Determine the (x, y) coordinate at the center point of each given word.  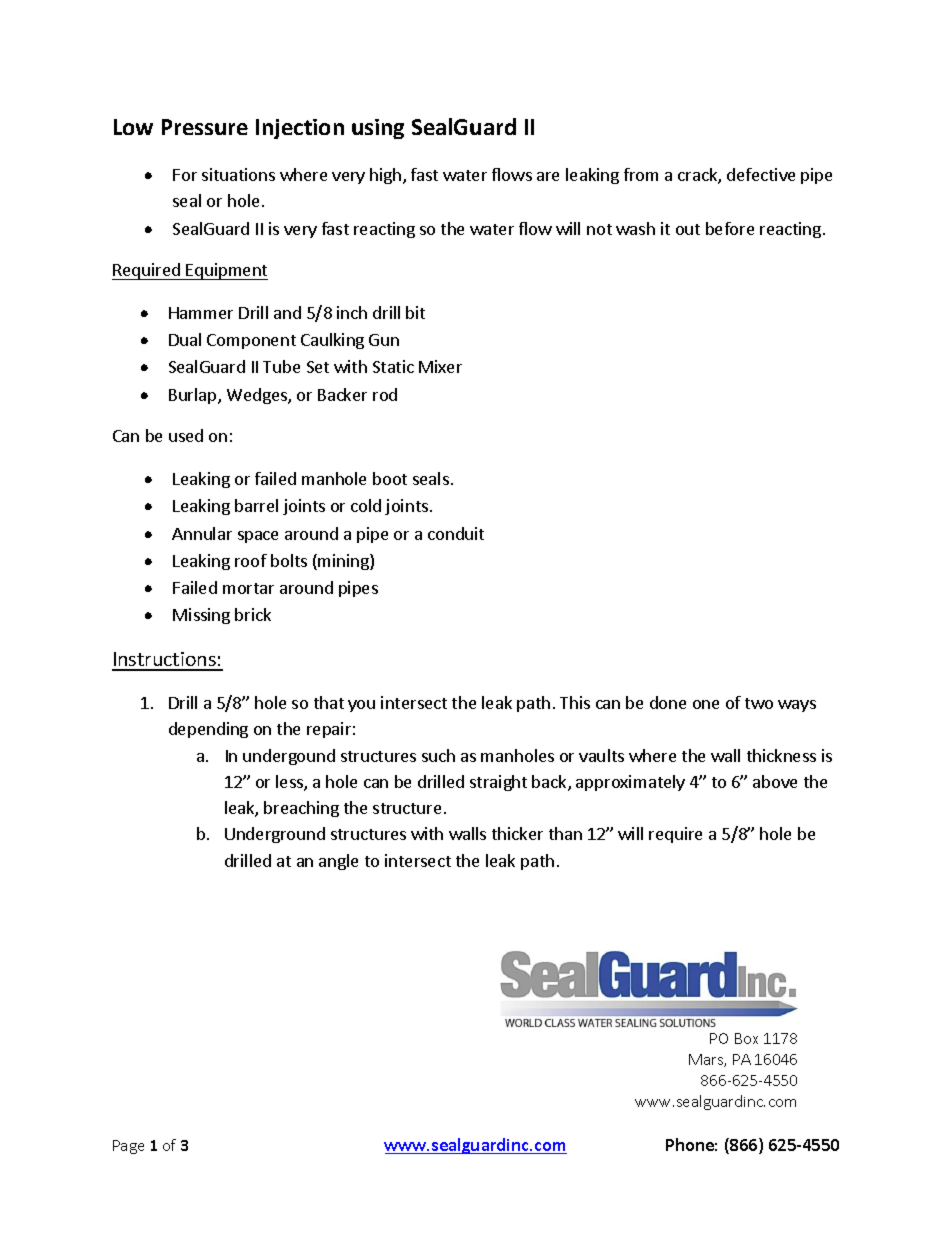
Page (128, 1147)
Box (746, 1038)
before (730, 228)
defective (761, 174)
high (385, 176)
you (361, 706)
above (775, 781)
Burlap (194, 396)
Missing (201, 616)
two (759, 703)
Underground (275, 835)
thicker (517, 833)
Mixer (440, 366)
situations (238, 174)
